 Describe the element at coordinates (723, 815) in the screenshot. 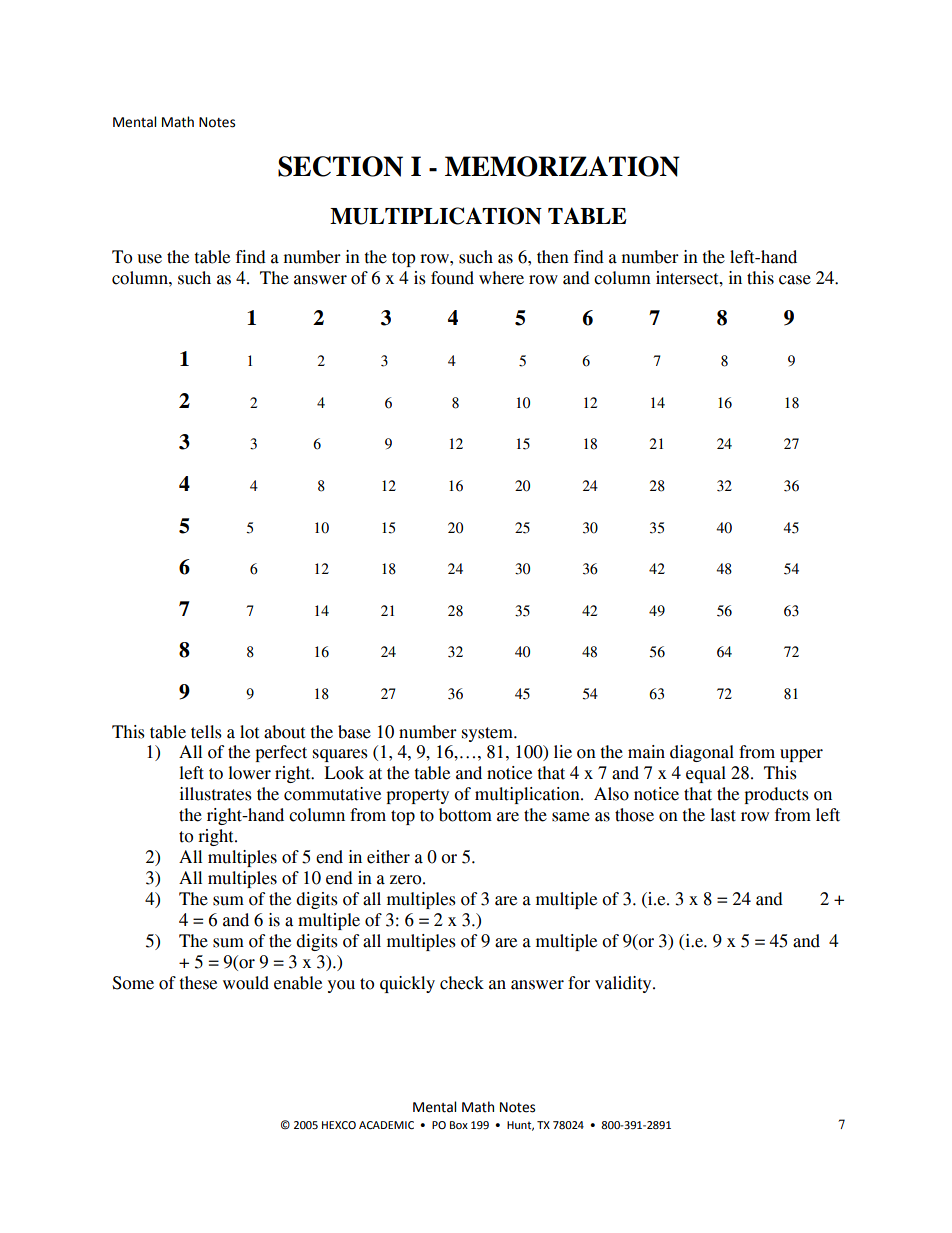

I see `last` at that location.
